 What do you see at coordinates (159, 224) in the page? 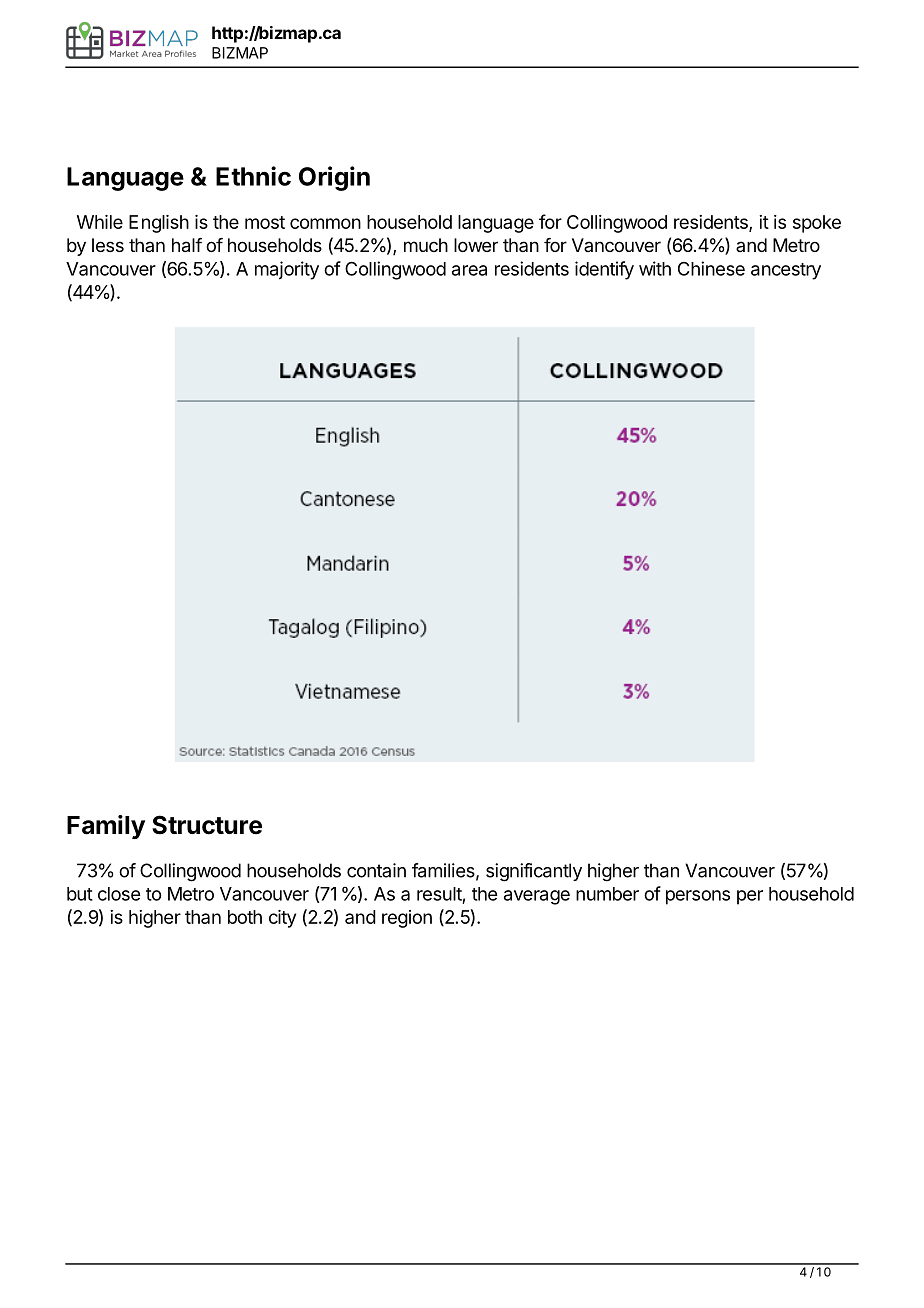
I see `English` at bounding box center [159, 224].
